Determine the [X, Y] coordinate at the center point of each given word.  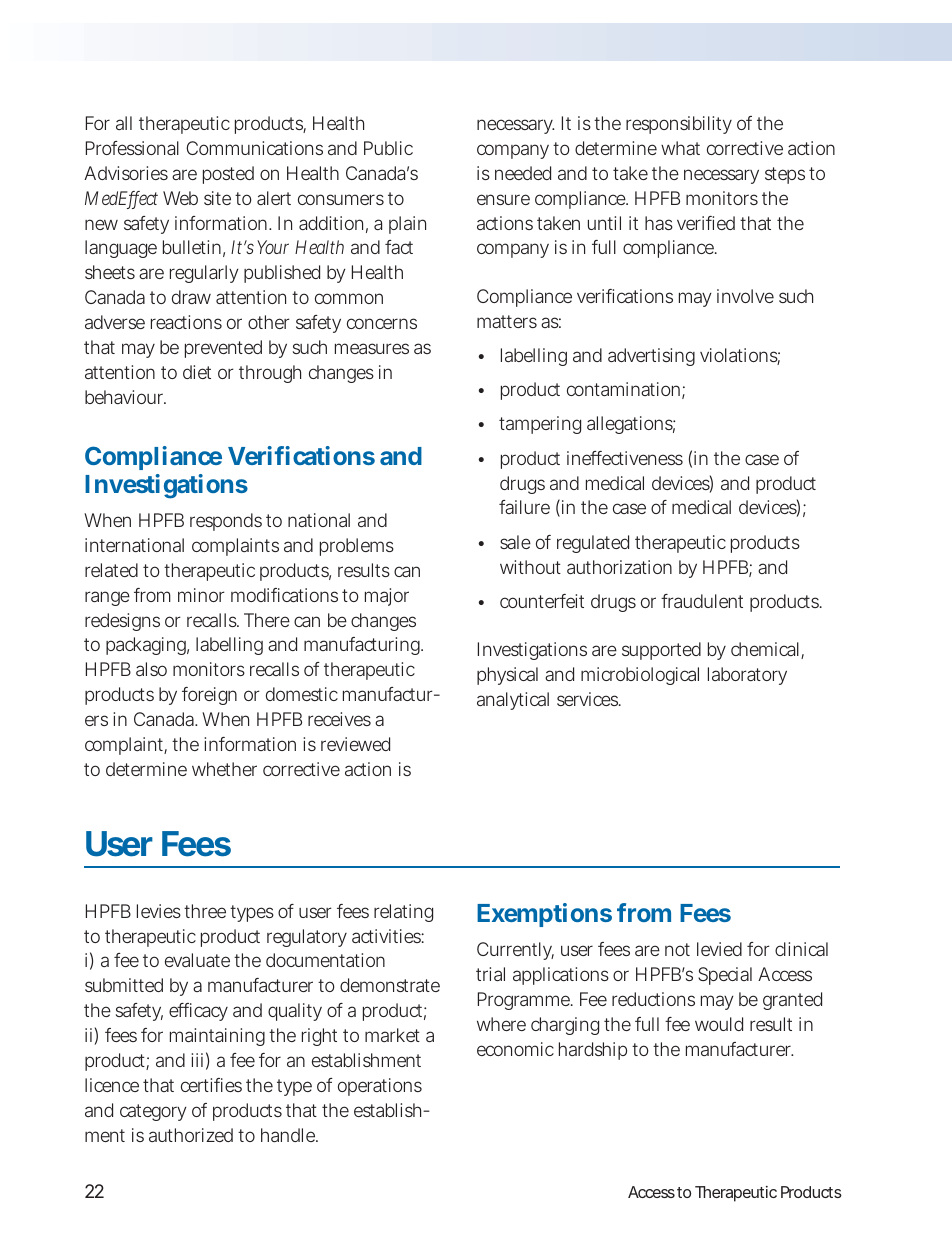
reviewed [355, 744]
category [153, 1112]
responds [226, 522]
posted [228, 175]
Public [388, 148]
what [680, 148]
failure [524, 507]
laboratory [747, 676]
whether [224, 769]
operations [380, 1087]
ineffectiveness [625, 458]
